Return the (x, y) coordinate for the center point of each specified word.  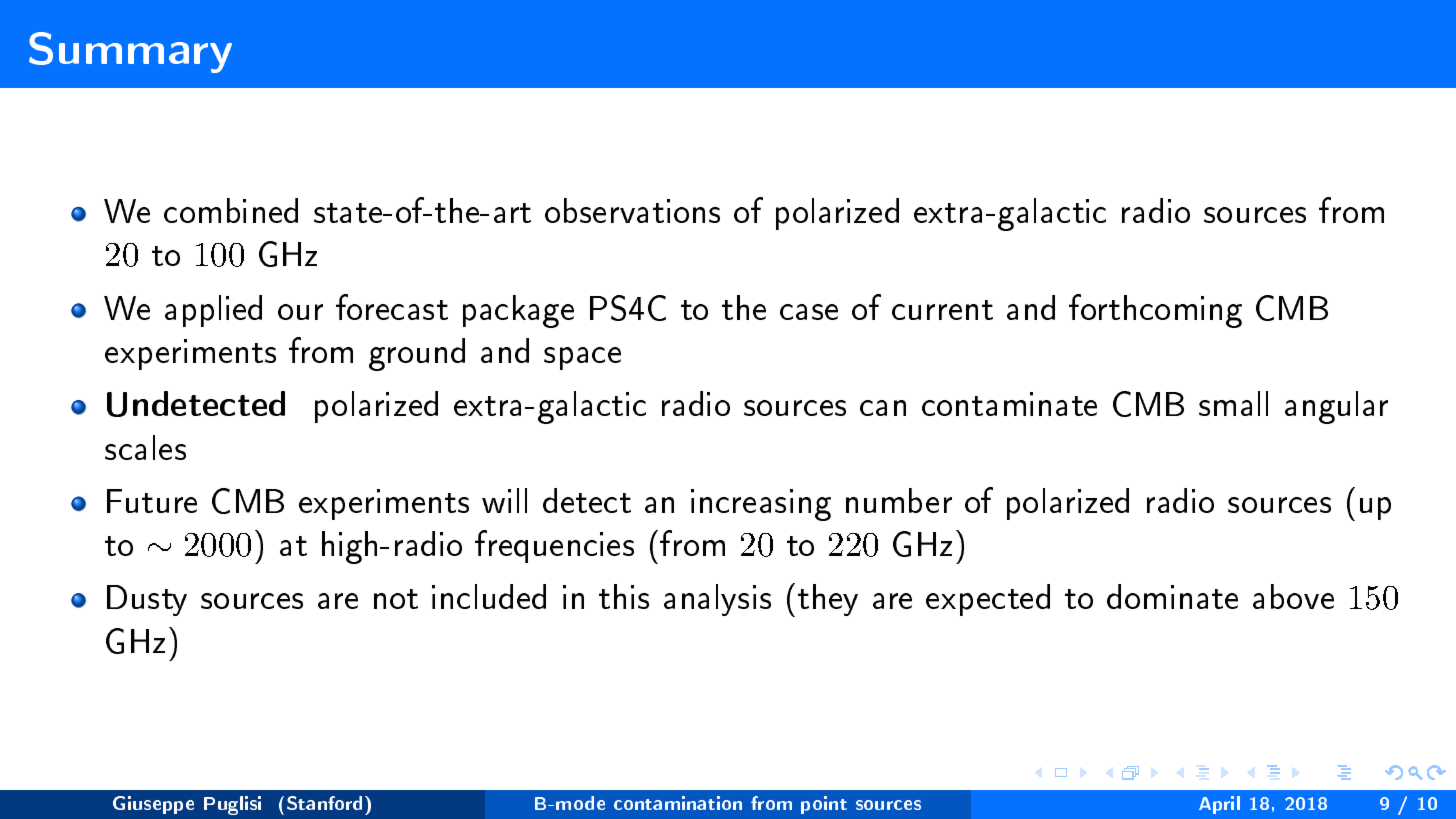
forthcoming (1155, 311)
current (942, 310)
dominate (1172, 596)
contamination (678, 803)
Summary (130, 52)
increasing (761, 505)
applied (213, 311)
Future (152, 501)
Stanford (324, 803)
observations (632, 210)
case (809, 312)
